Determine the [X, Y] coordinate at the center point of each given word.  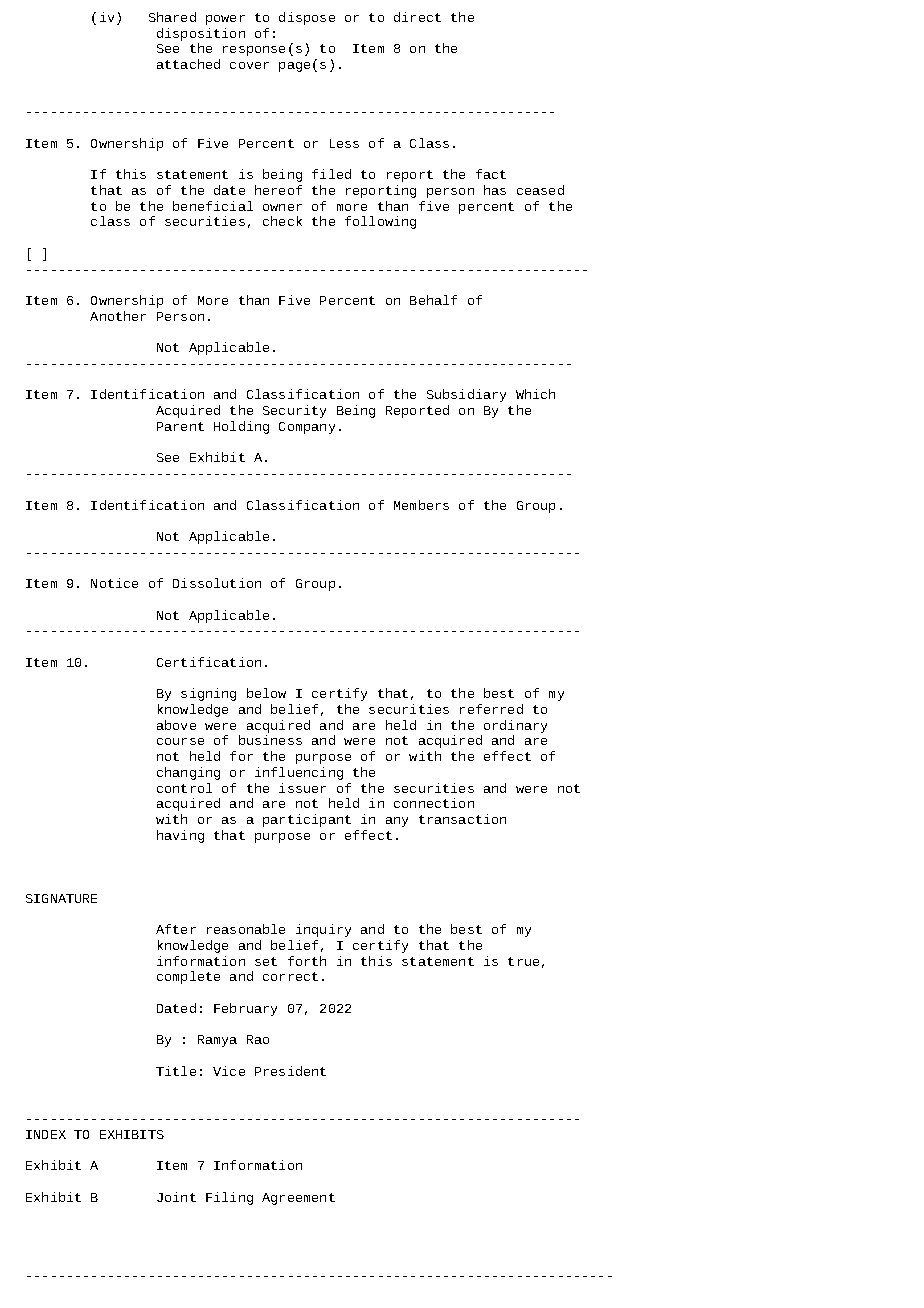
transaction [462, 819]
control [184, 788]
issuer [302, 788]
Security [294, 411]
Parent [180, 426]
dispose [307, 18]
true [523, 961]
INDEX [46, 1134]
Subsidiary [466, 395]
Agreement [298, 1199]
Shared [172, 17]
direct [417, 17]
